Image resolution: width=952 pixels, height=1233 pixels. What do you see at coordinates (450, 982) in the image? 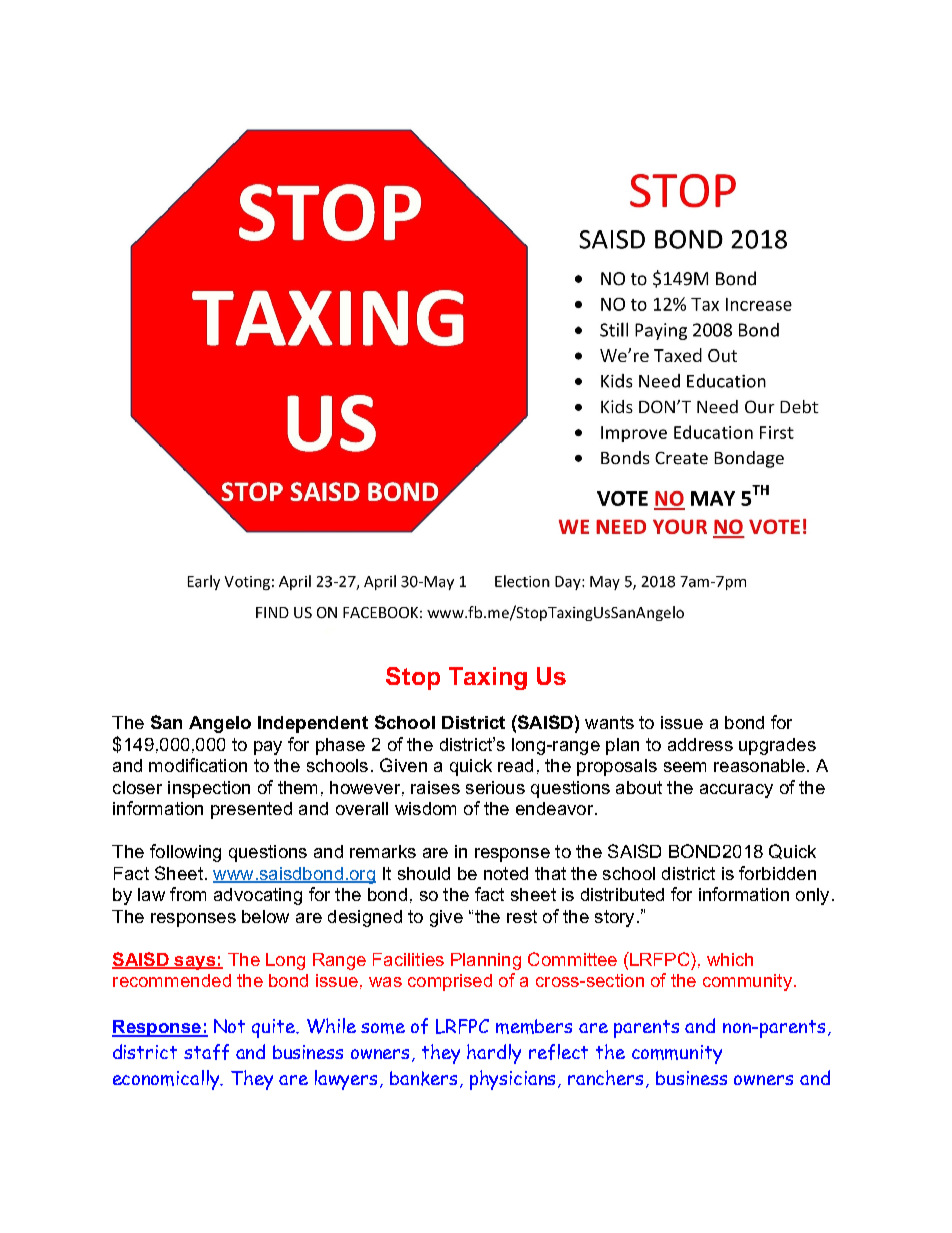
I see `comprised` at bounding box center [450, 982].
